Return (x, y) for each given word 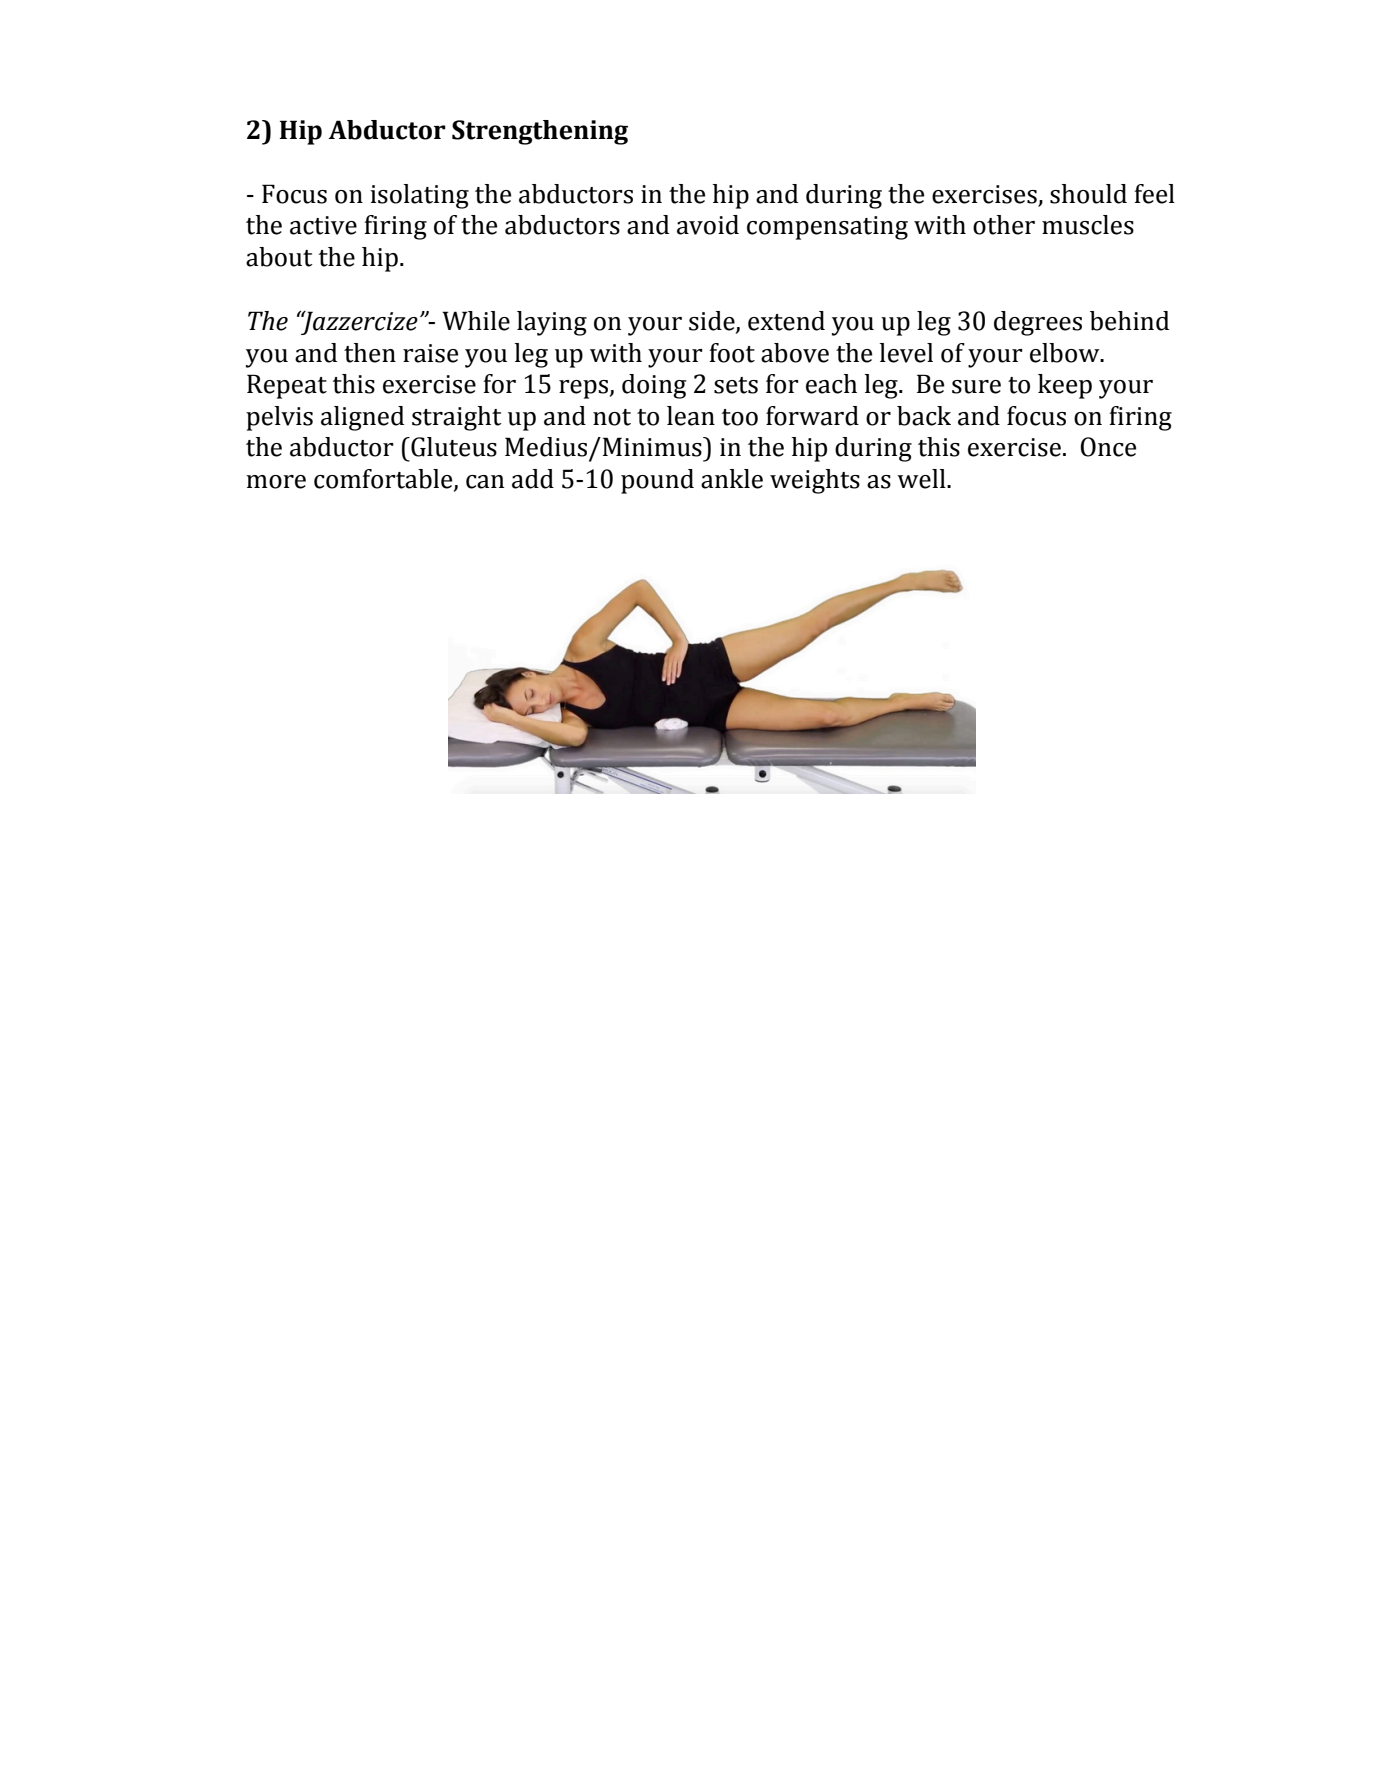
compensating (827, 228)
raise (430, 353)
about (279, 257)
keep (1065, 386)
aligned (362, 418)
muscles (1088, 225)
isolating (419, 196)
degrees (1038, 323)
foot (732, 353)
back (924, 416)
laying (552, 323)
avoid (708, 225)
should (1088, 194)
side (713, 321)
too (740, 417)
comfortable (384, 480)
